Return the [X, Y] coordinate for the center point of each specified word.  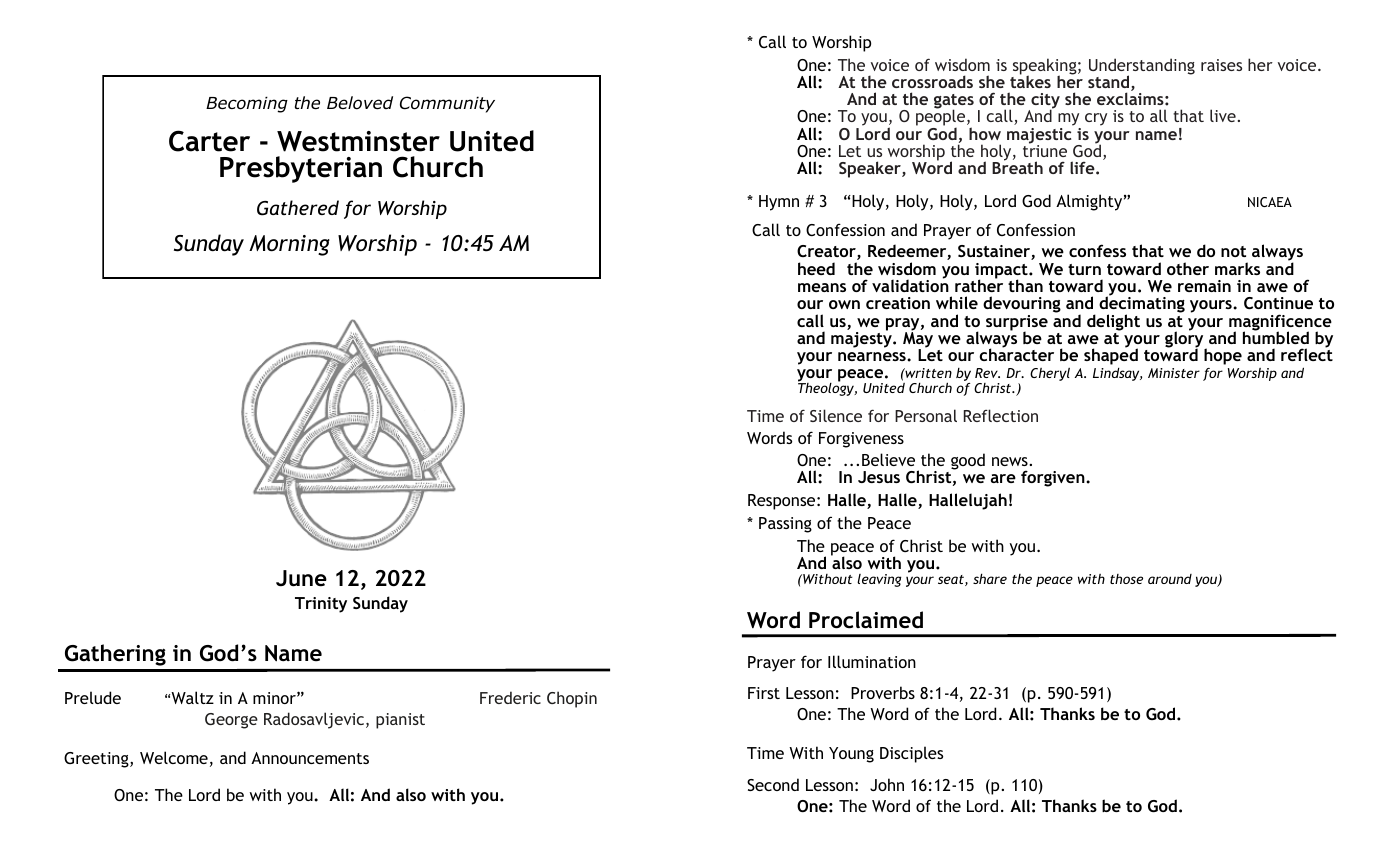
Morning [289, 245]
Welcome [174, 757]
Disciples [911, 754]
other [1188, 268]
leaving [879, 580]
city [1044, 102]
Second [773, 784]
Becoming [247, 104]
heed [816, 268]
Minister [1174, 373]
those [1126, 579]
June [301, 578]
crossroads [932, 81]
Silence [836, 415]
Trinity [321, 605]
